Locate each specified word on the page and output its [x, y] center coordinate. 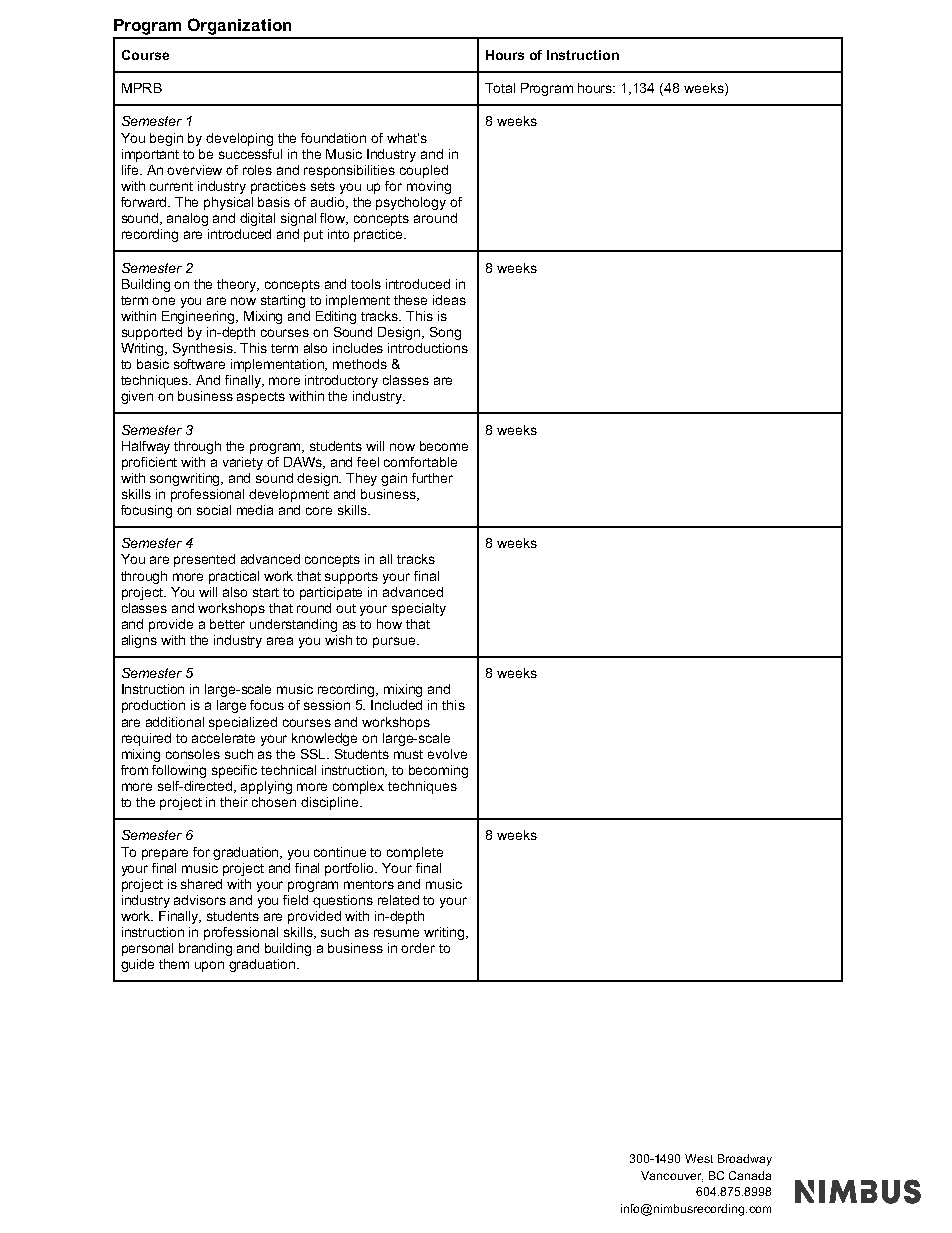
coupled [424, 171]
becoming [438, 771]
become [444, 446]
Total [500, 88]
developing [239, 139]
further [432, 478]
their [234, 802]
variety [243, 463]
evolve [447, 754]
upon [209, 966]
